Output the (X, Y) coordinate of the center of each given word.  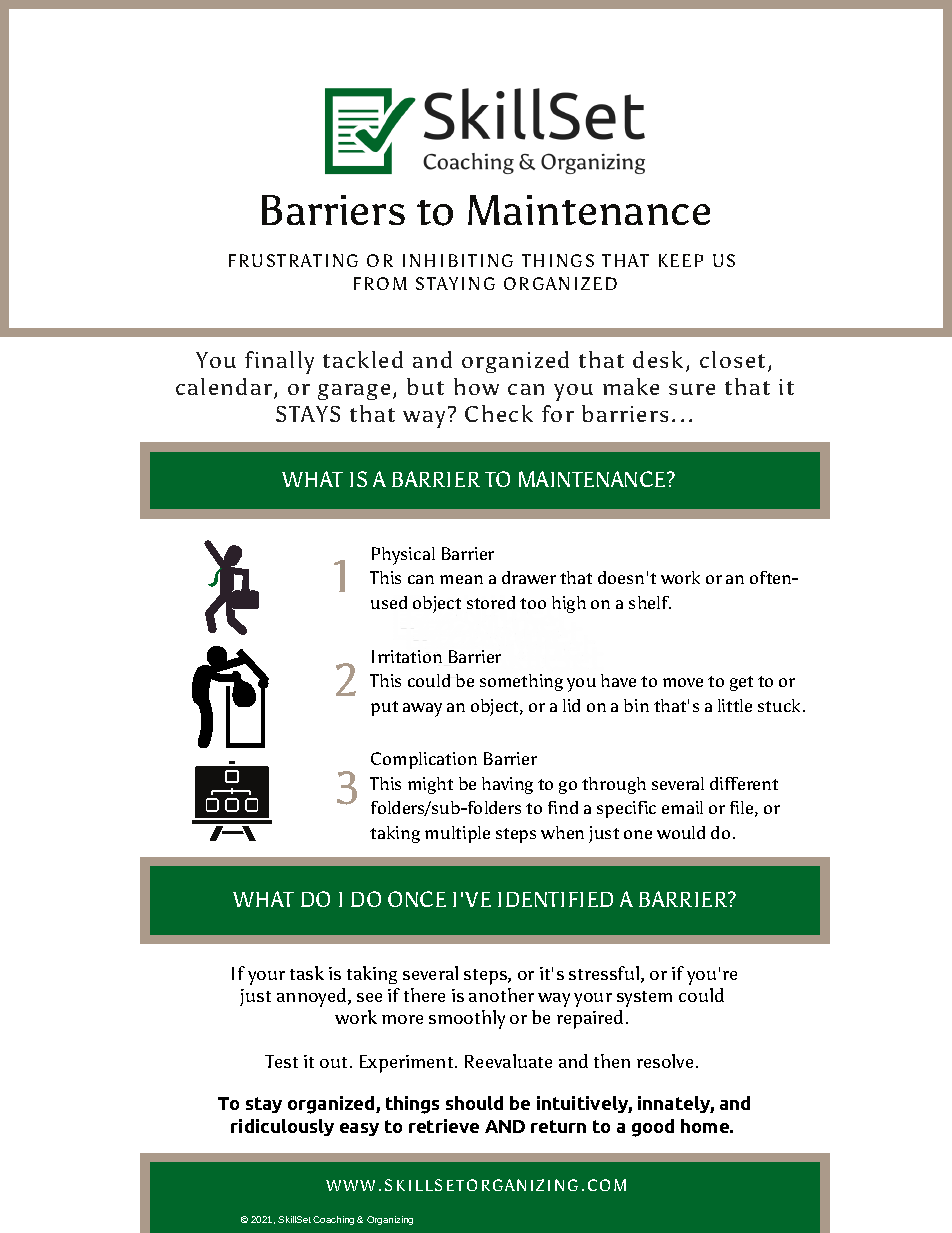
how (476, 386)
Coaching (333, 1220)
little (735, 705)
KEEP (681, 260)
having (507, 785)
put (384, 708)
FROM (380, 283)
